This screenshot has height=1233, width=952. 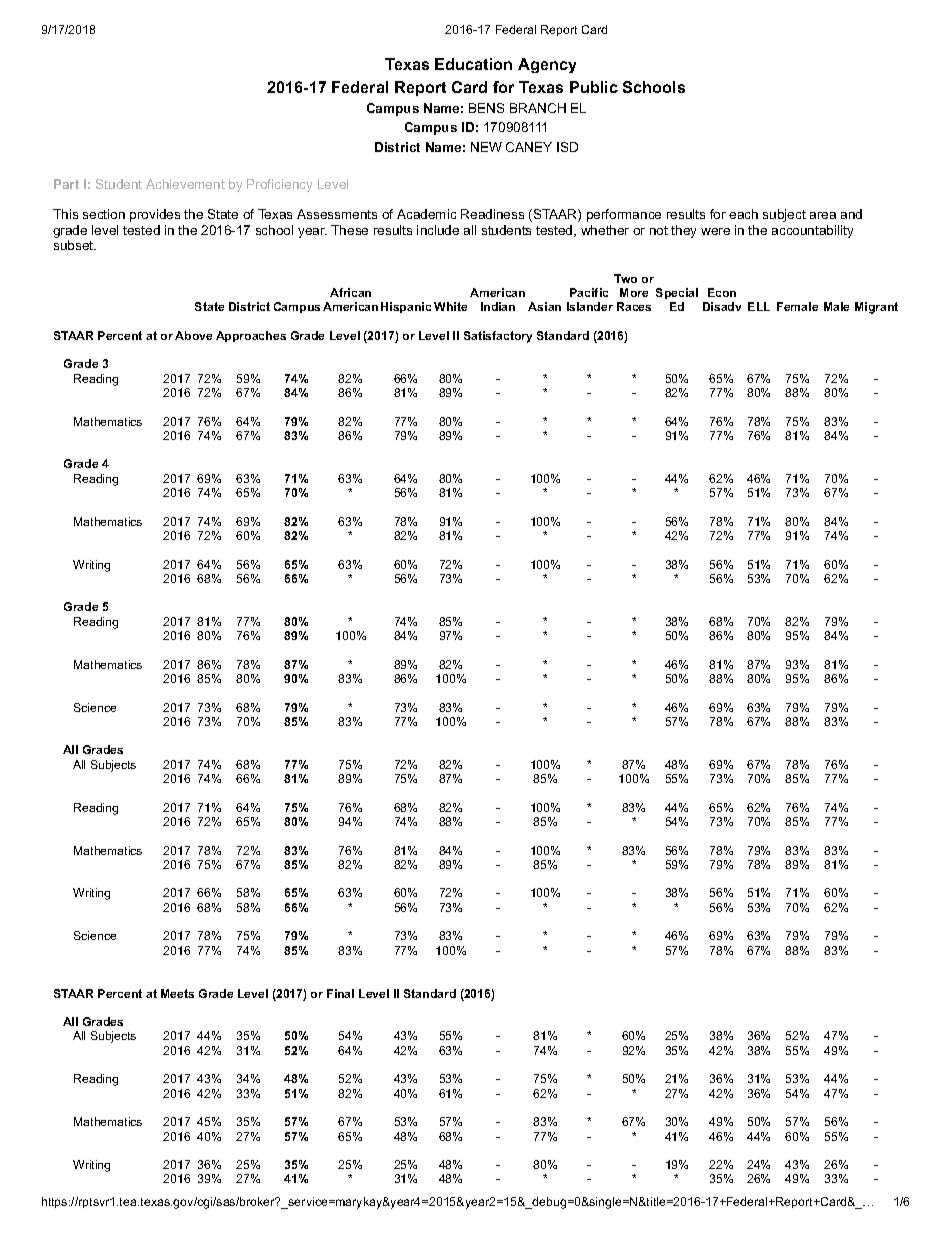 I want to click on Meets, so click(x=177, y=993).
